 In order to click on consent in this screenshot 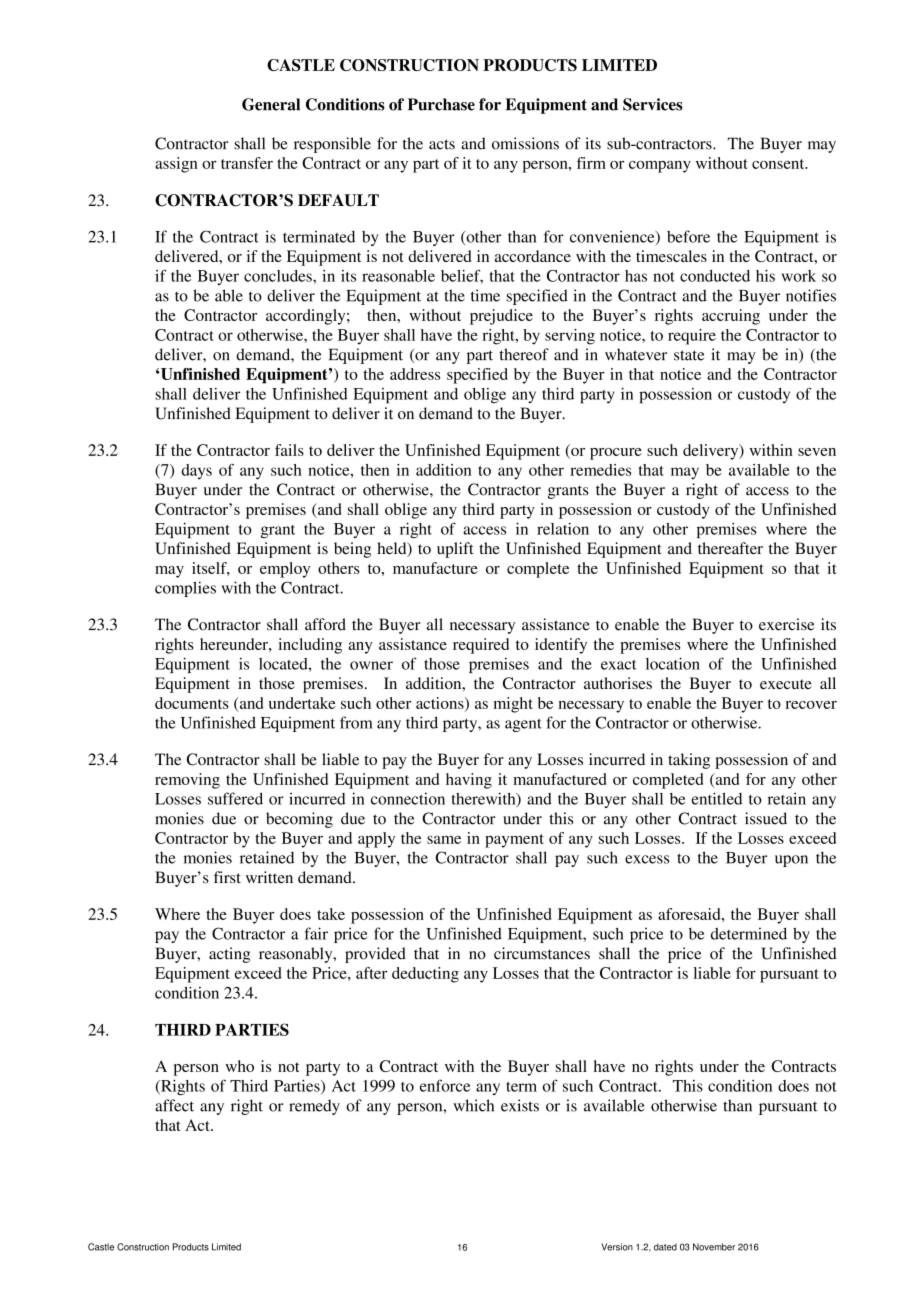, I will do `click(779, 164)`.
